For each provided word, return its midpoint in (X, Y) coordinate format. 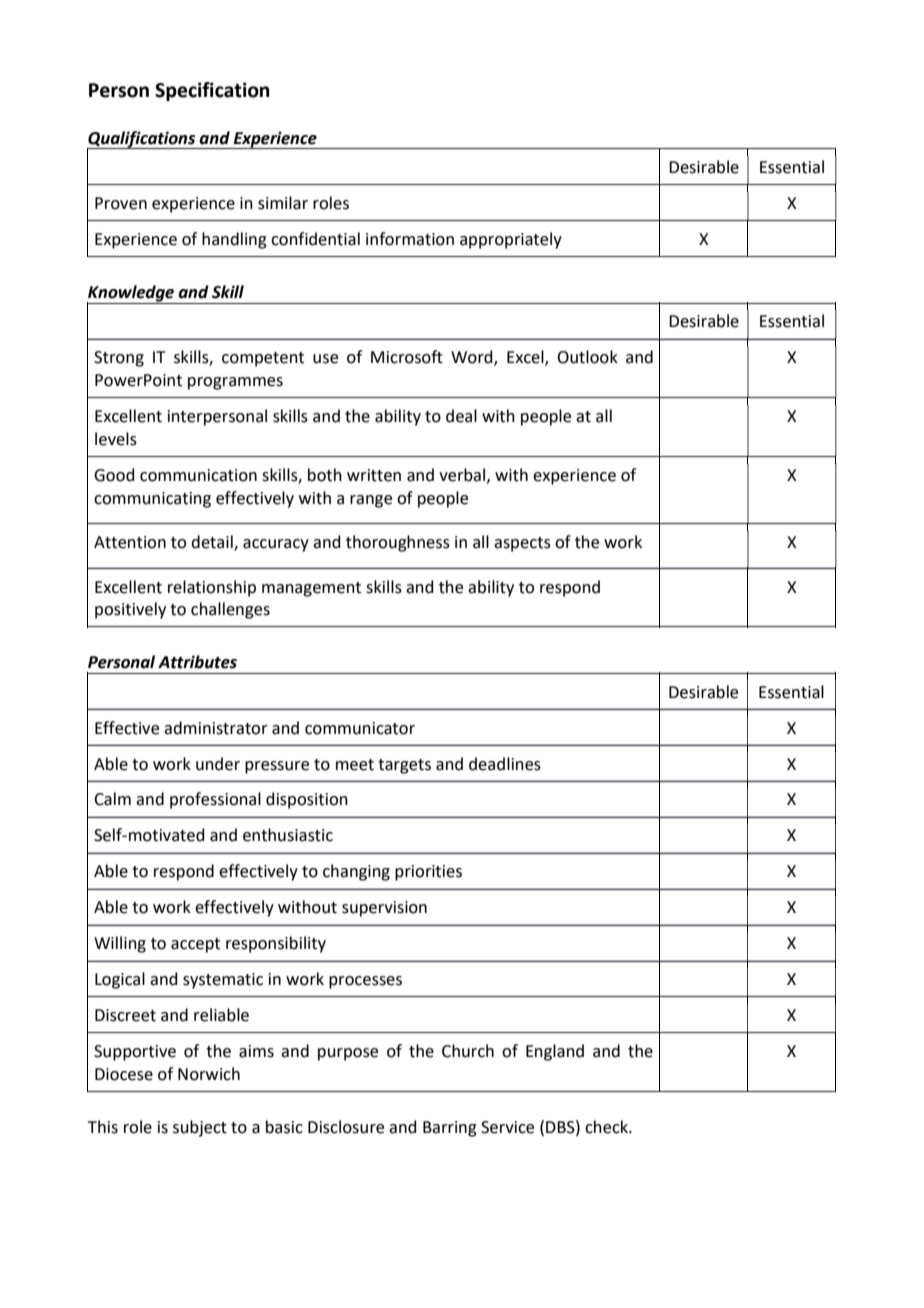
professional (215, 800)
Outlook (587, 357)
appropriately (511, 240)
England (555, 1052)
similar (283, 203)
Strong (119, 359)
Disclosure (346, 1127)
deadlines (505, 764)
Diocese (124, 1074)
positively (130, 610)
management (311, 589)
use (325, 359)
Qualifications (142, 140)
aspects (522, 544)
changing (356, 872)
